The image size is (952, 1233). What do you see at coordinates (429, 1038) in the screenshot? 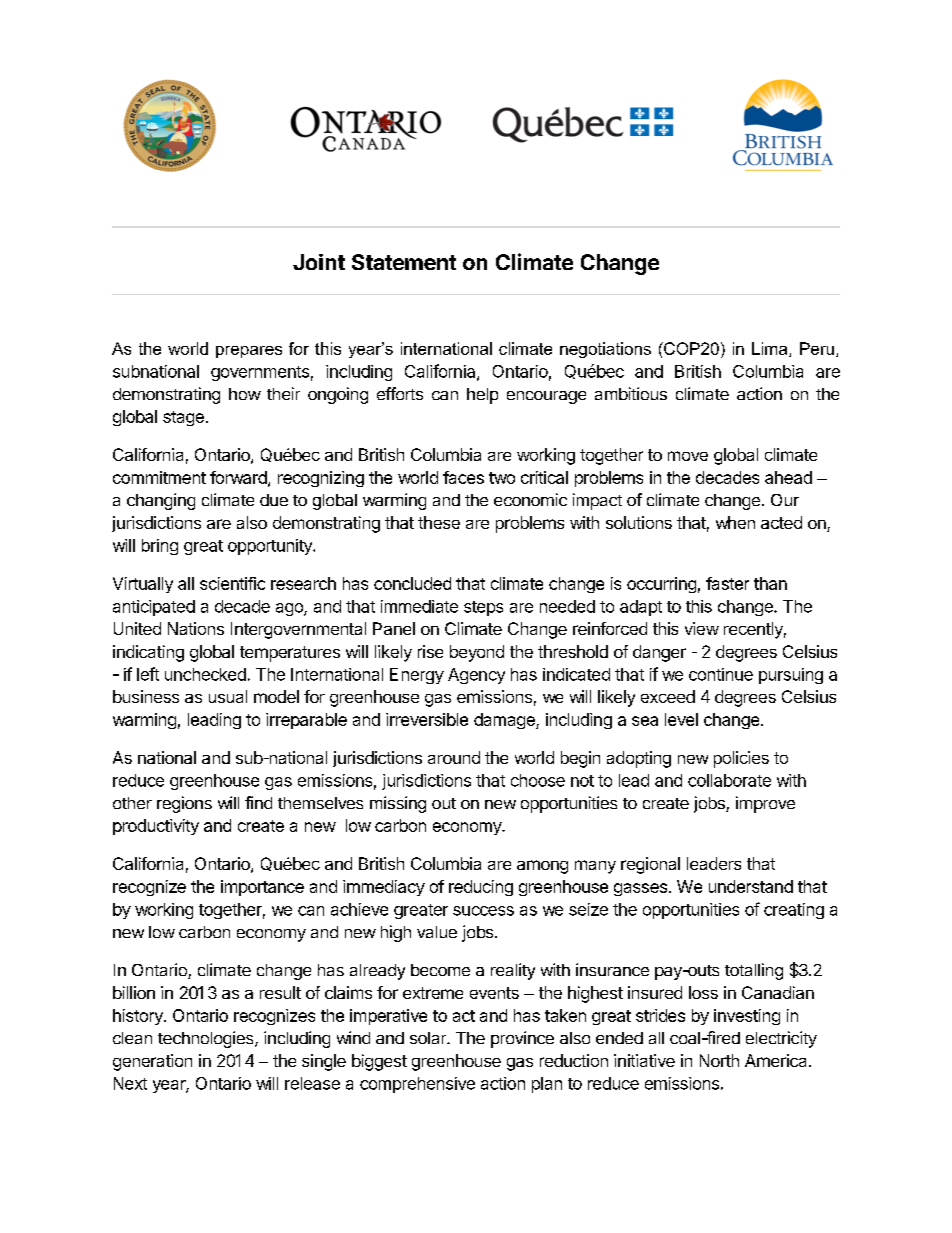
I see `solar` at bounding box center [429, 1038].
